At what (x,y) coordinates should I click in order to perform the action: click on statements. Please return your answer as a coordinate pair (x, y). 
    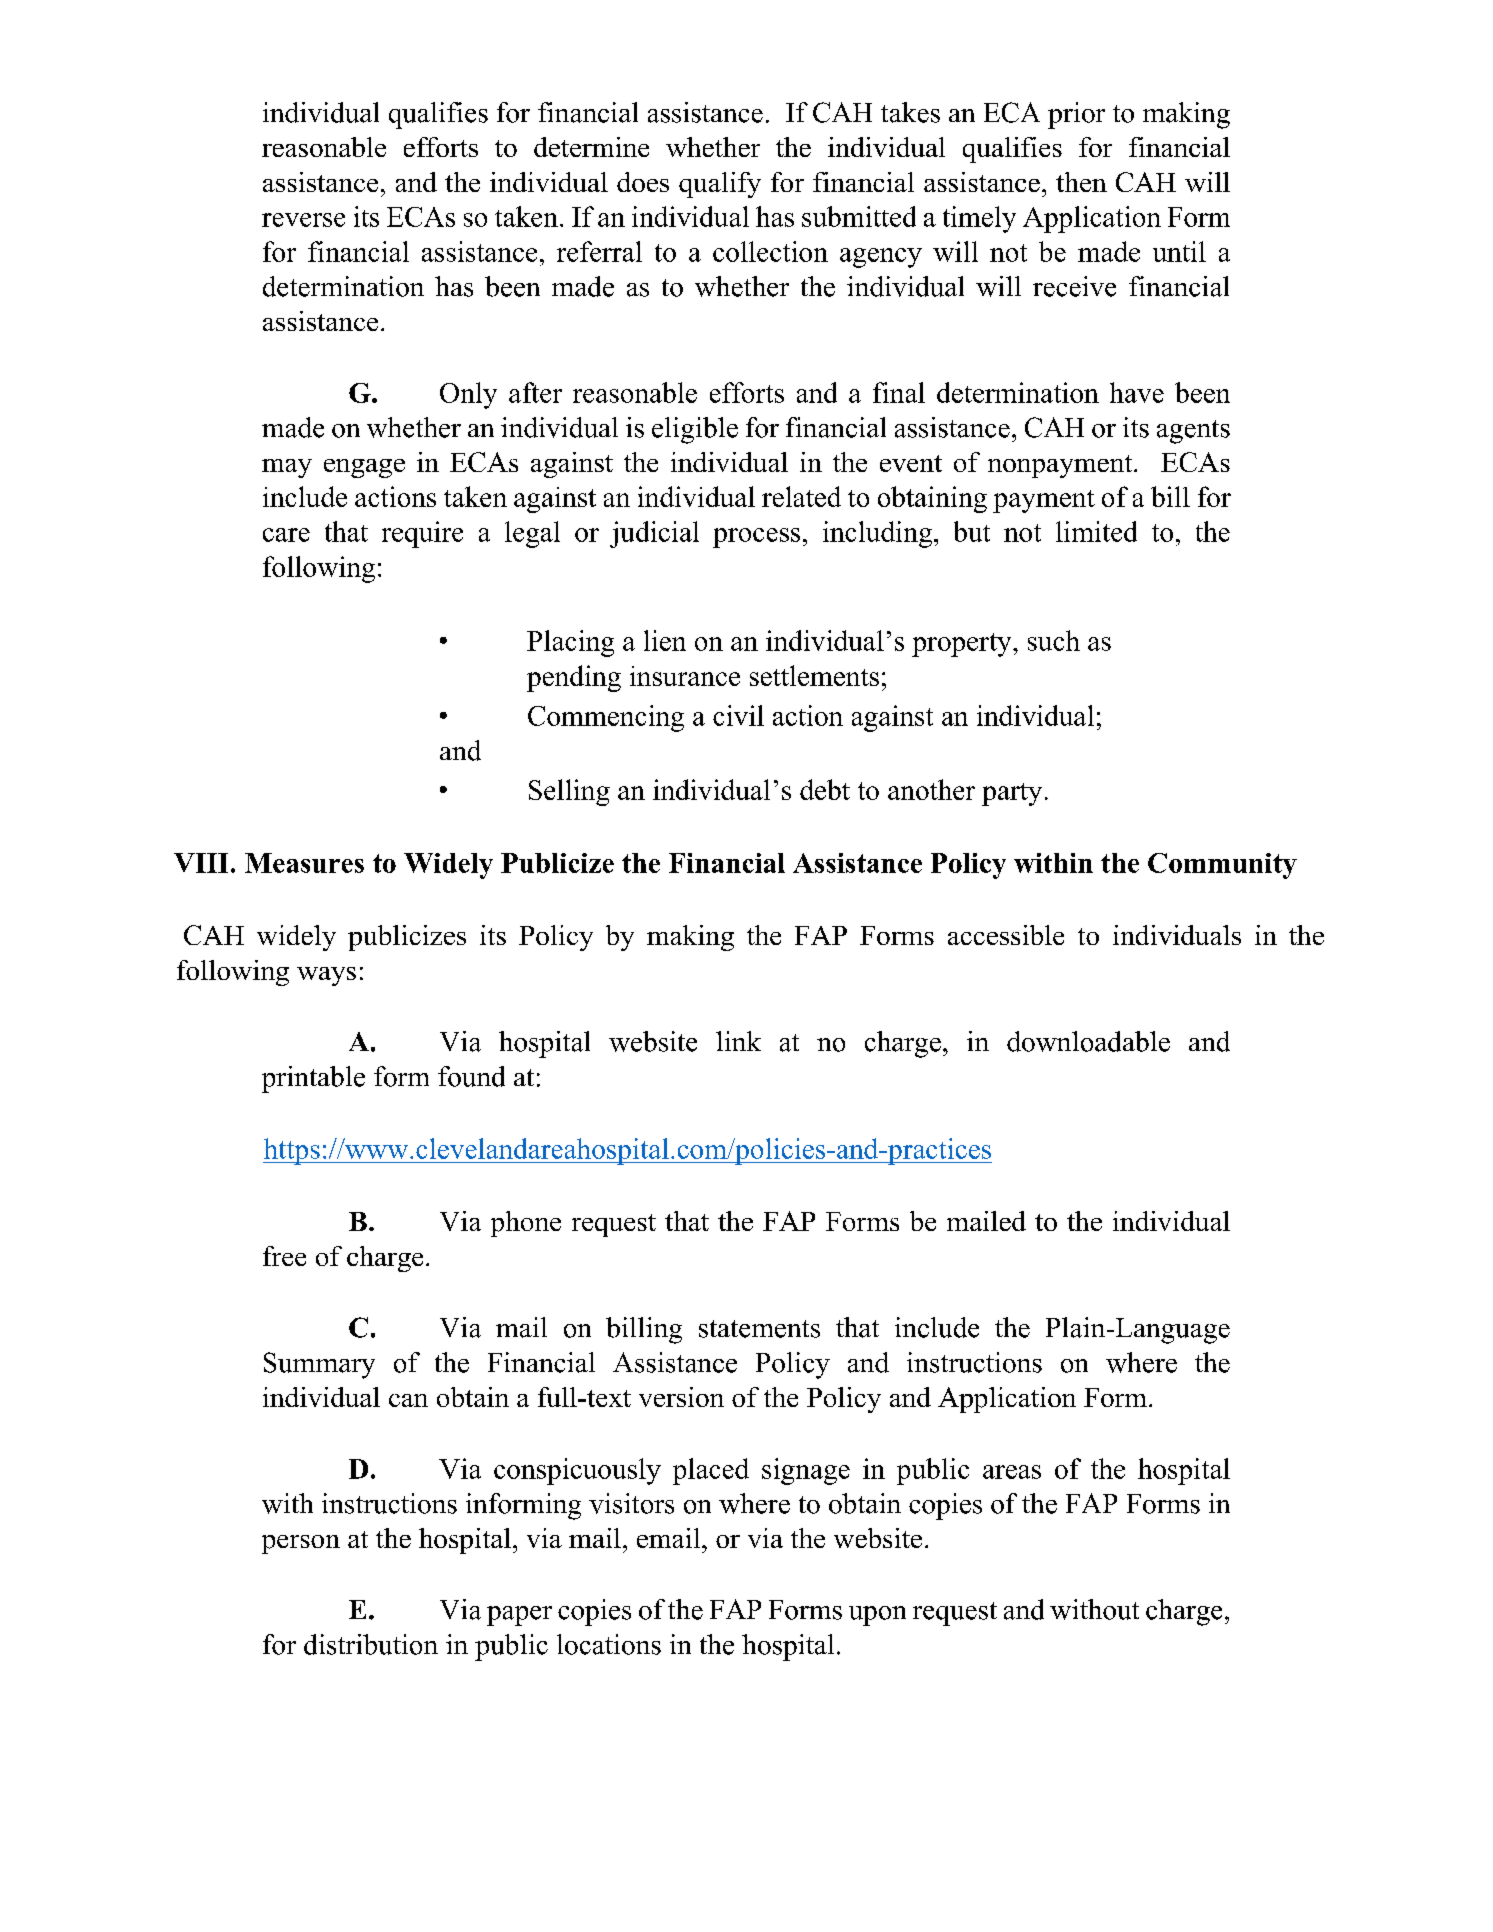
    Looking at the image, I should click on (759, 1329).
